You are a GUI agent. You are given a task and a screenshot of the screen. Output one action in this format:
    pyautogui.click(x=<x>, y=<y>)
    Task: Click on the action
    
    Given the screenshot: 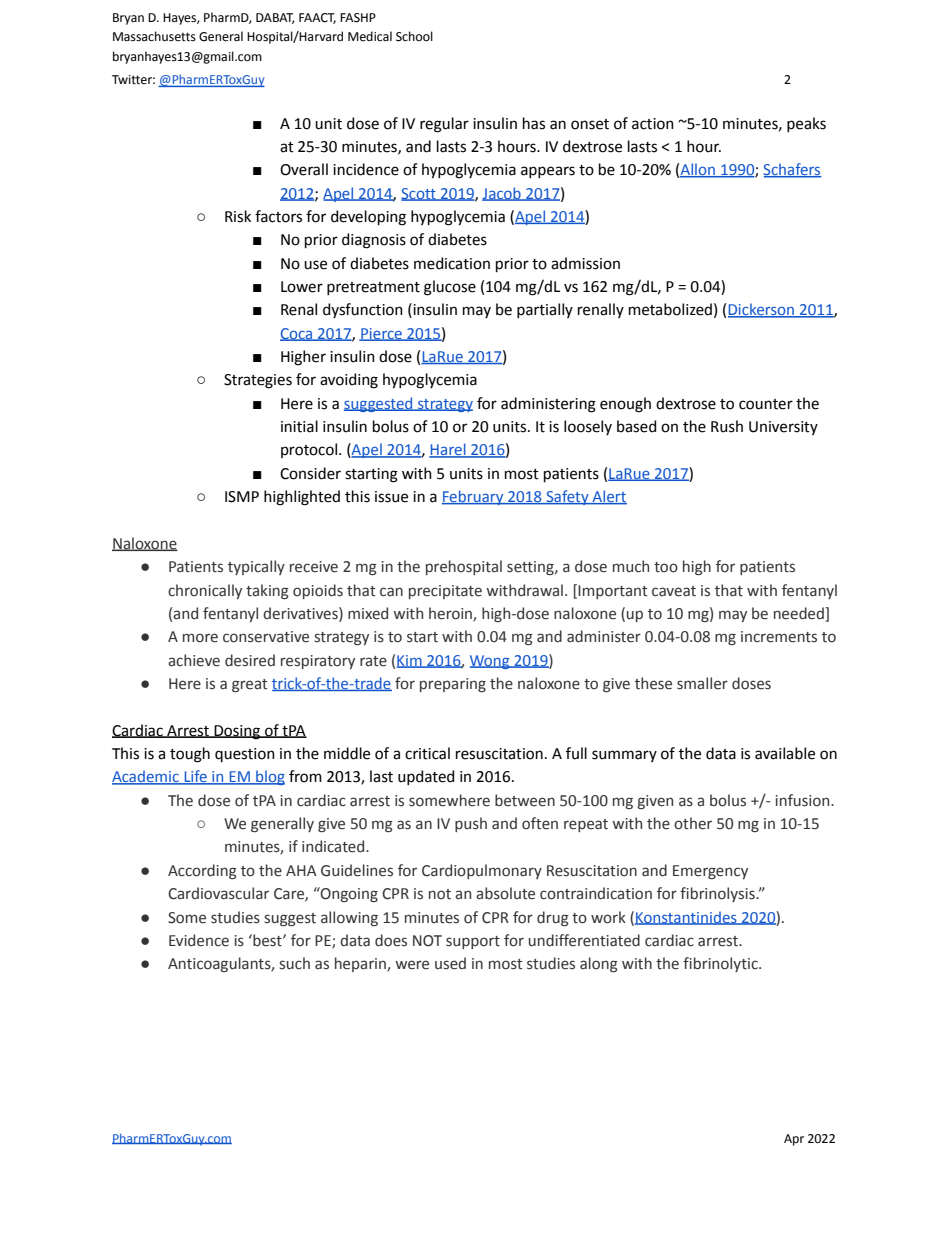 What is the action you would take?
    pyautogui.click(x=653, y=124)
